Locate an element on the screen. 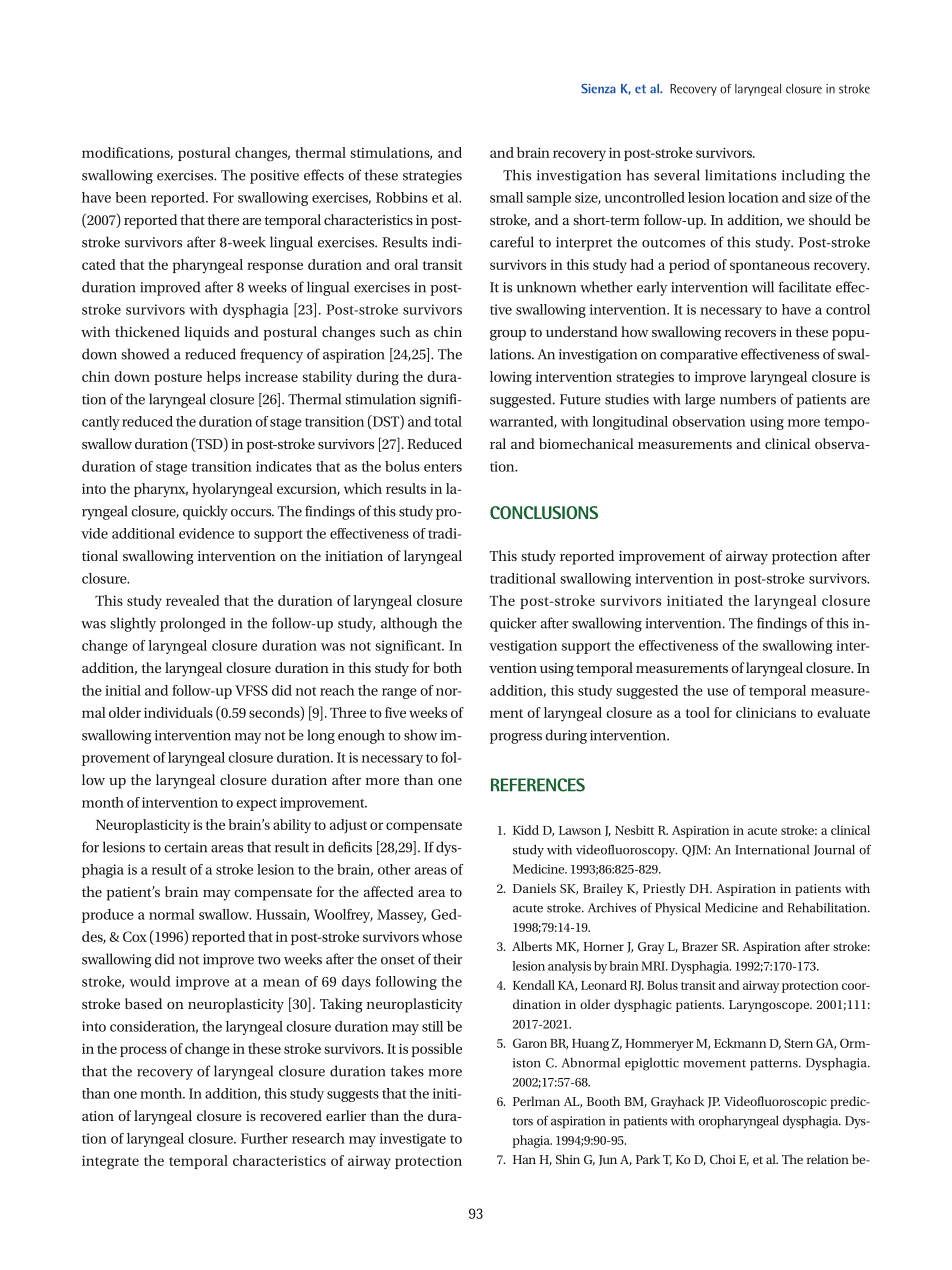  there is located at coordinates (223, 219).
